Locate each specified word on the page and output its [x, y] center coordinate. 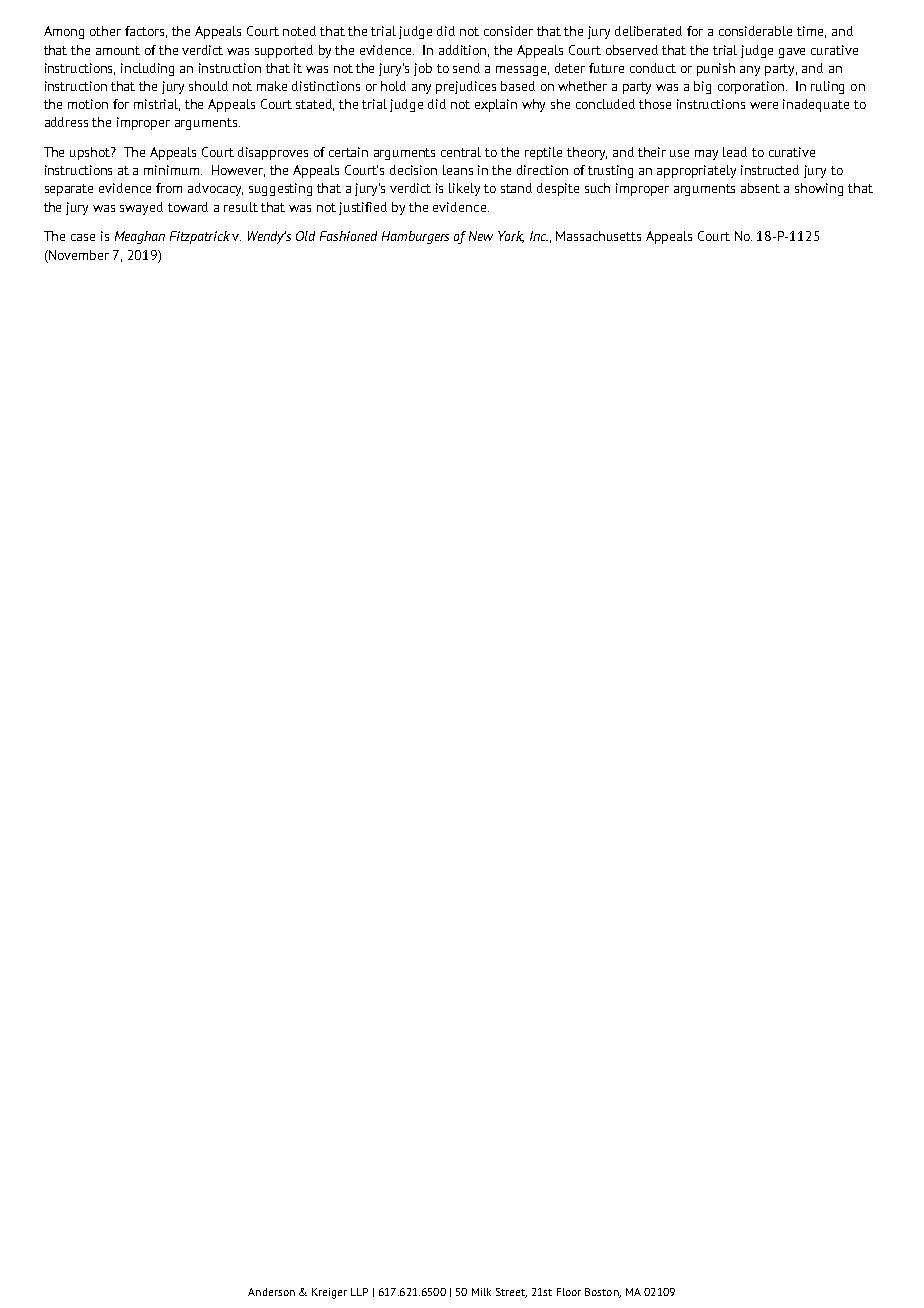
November [78, 255]
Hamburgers [415, 237]
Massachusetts [598, 236]
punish [716, 69]
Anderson [271, 1292]
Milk [481, 1292]
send [466, 68]
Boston [603, 1293]
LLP [359, 1292]
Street [511, 1293]
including [147, 69]
